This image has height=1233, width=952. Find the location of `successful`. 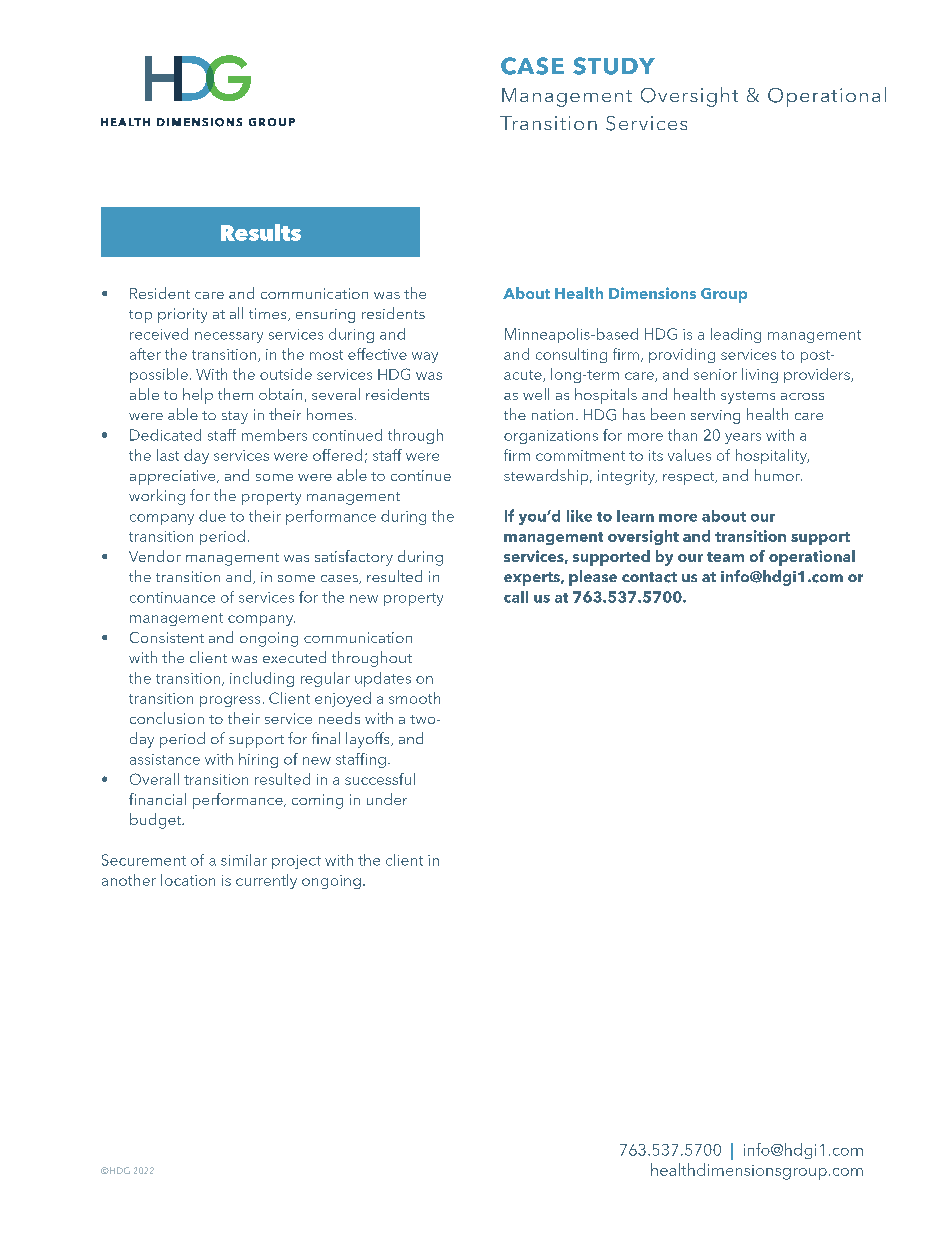

successful is located at coordinates (380, 779).
